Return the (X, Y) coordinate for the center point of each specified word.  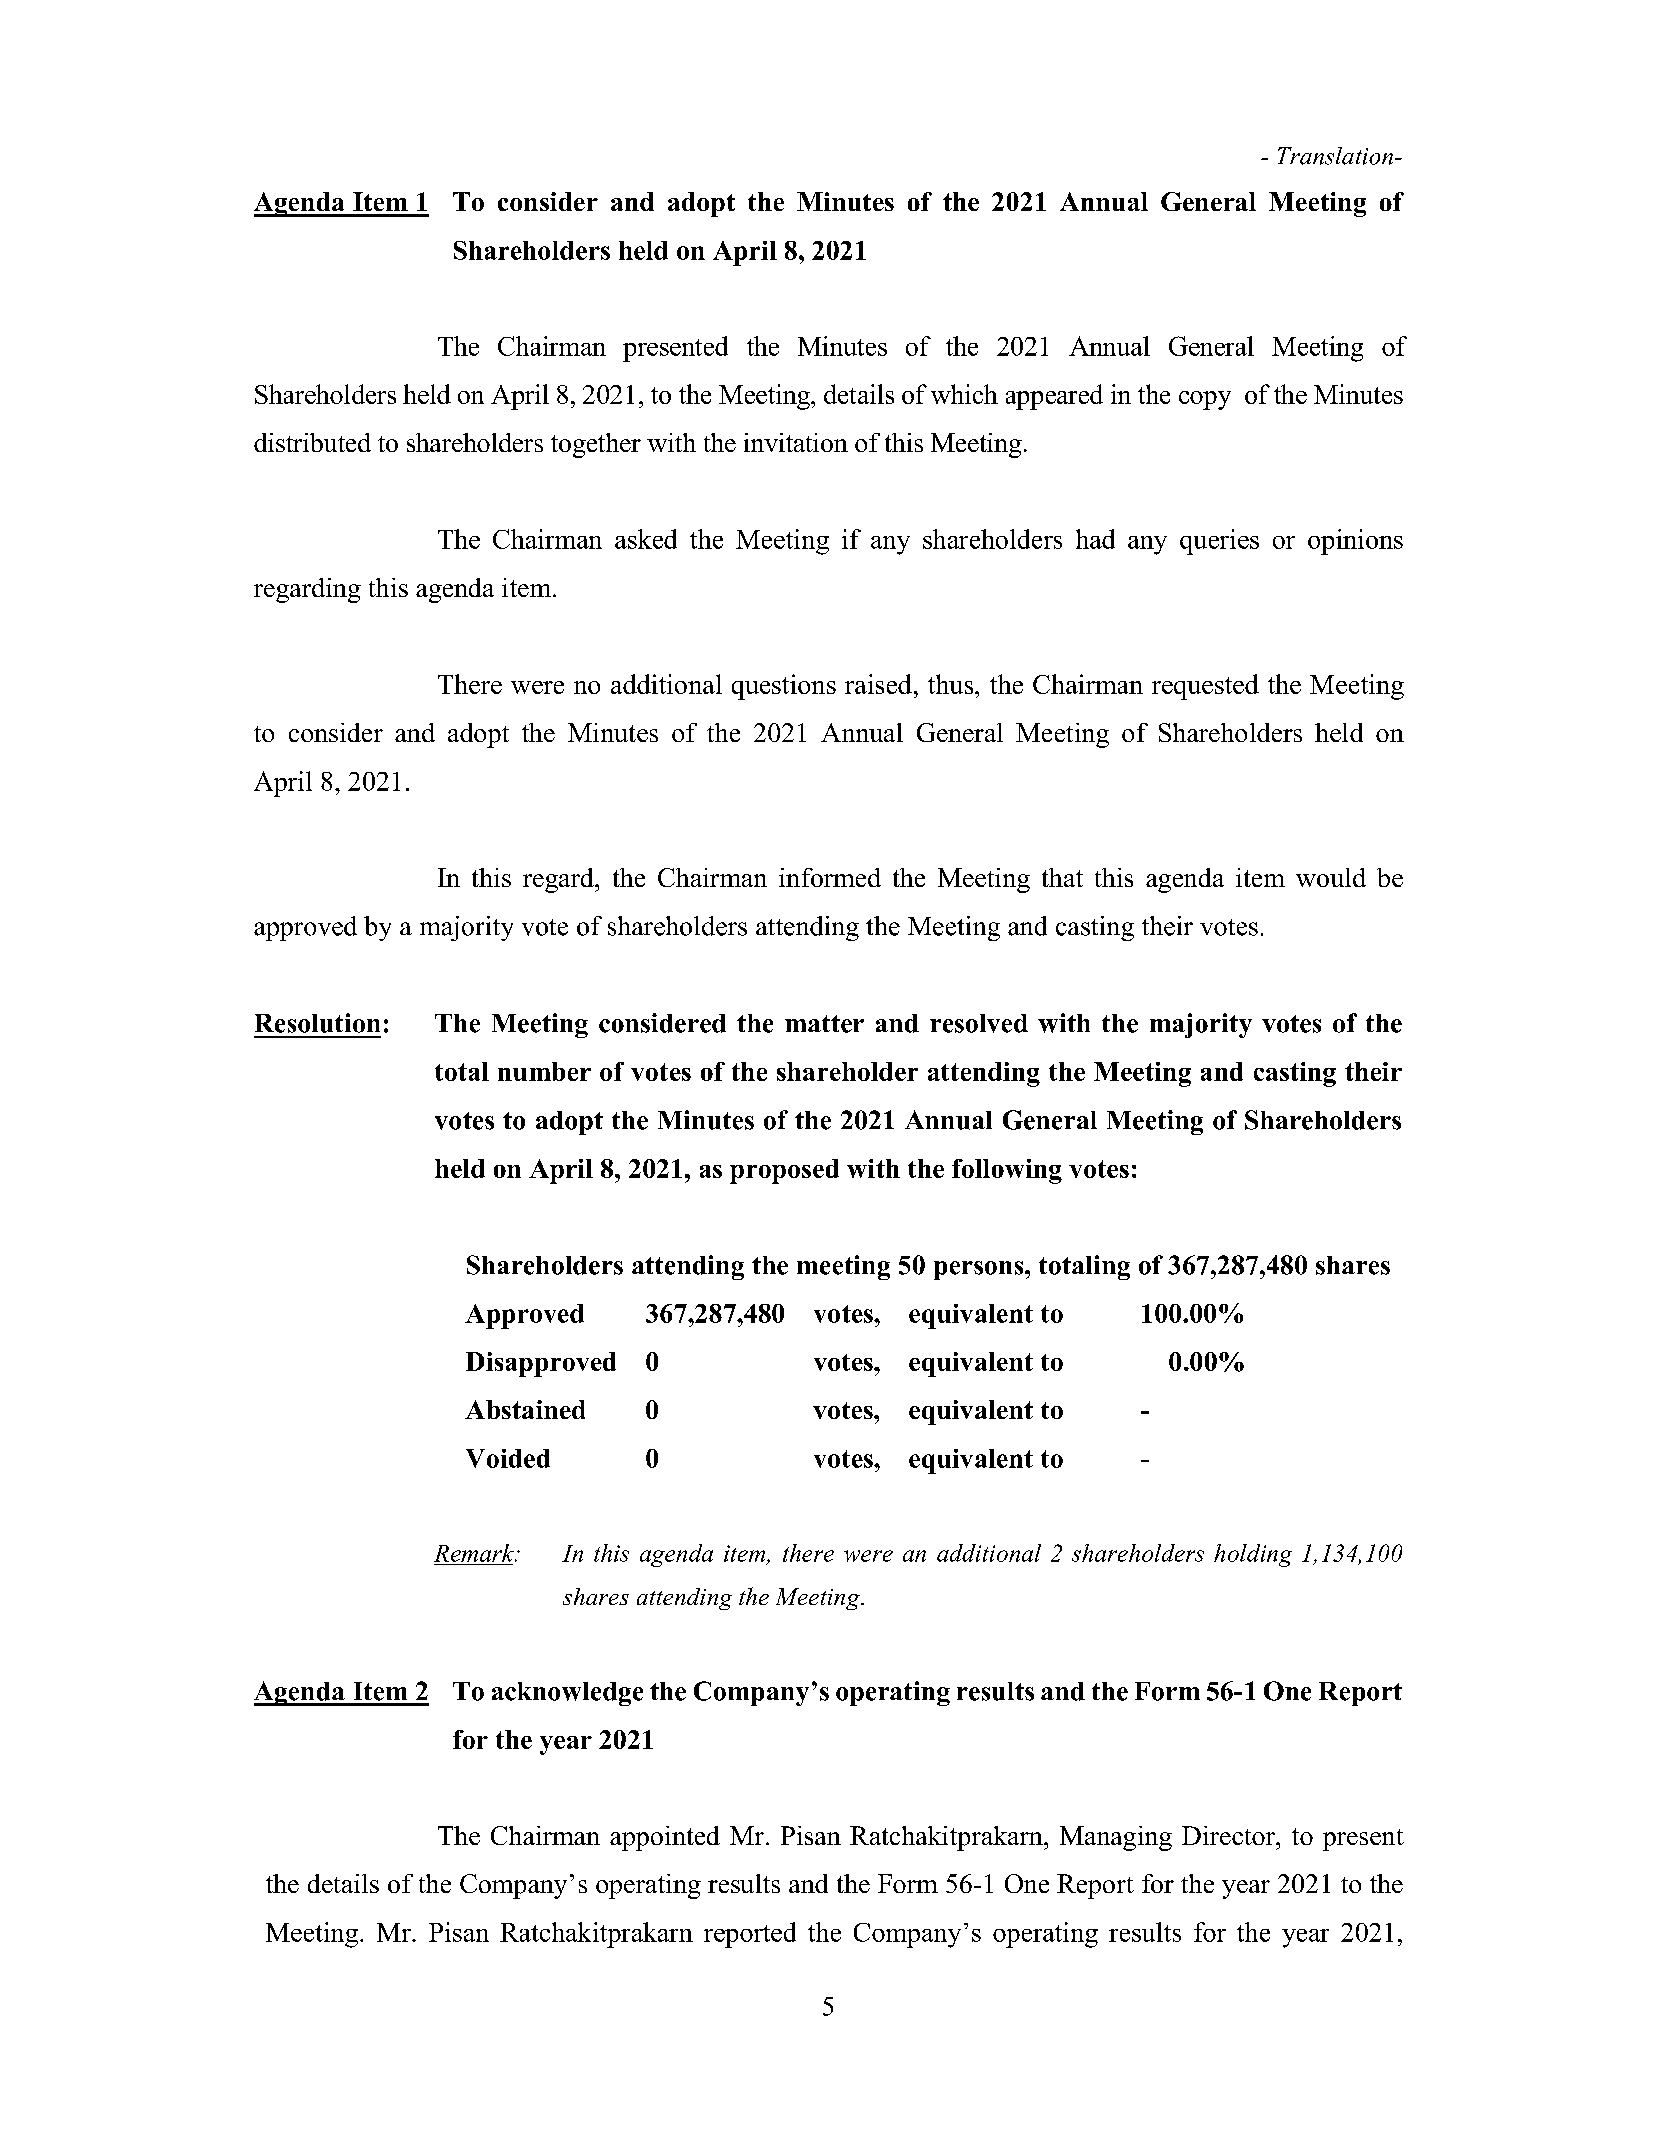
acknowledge (567, 1694)
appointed (665, 1838)
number (544, 1071)
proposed (784, 1171)
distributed (312, 442)
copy (1205, 400)
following (1007, 1171)
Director (1229, 1835)
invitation (796, 442)
